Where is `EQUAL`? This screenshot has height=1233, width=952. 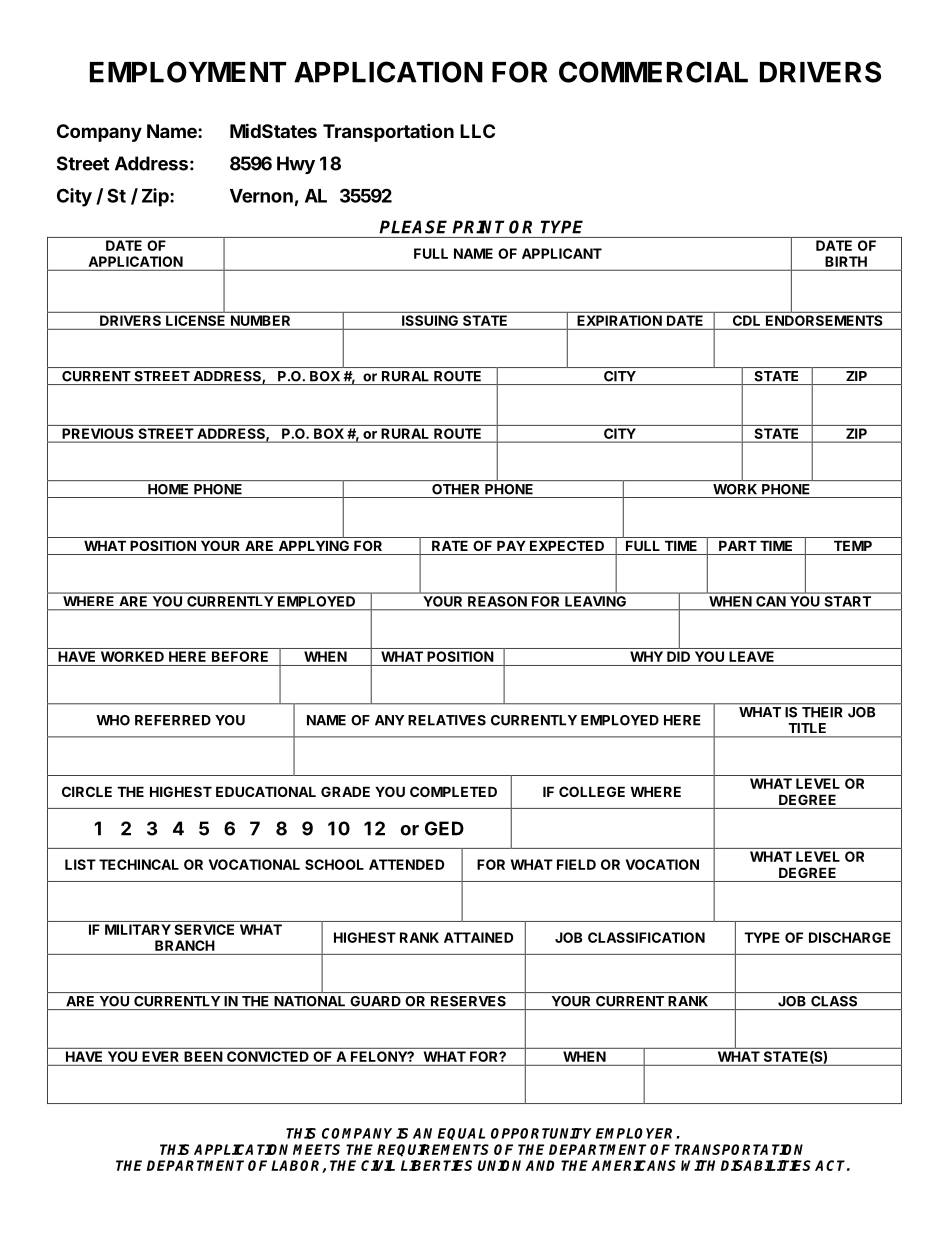
EQUAL is located at coordinates (461, 1134).
